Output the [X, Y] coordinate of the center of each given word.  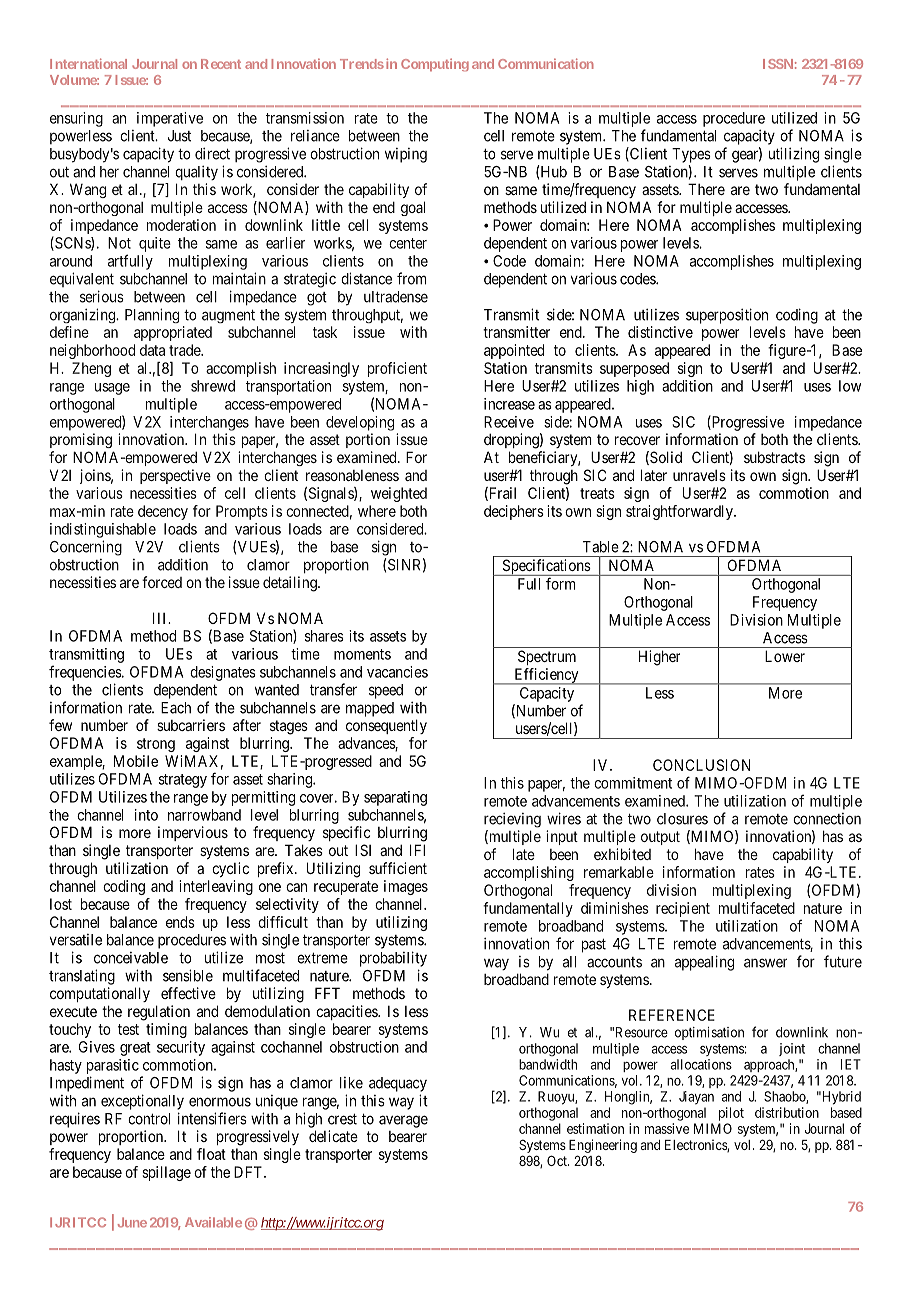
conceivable [131, 958]
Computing [435, 64]
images [406, 887]
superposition [727, 316]
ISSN [778, 64]
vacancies [397, 672]
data [152, 350]
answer [765, 963]
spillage [166, 1173]
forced [162, 582]
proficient [397, 369]
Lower [785, 656]
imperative [170, 119]
